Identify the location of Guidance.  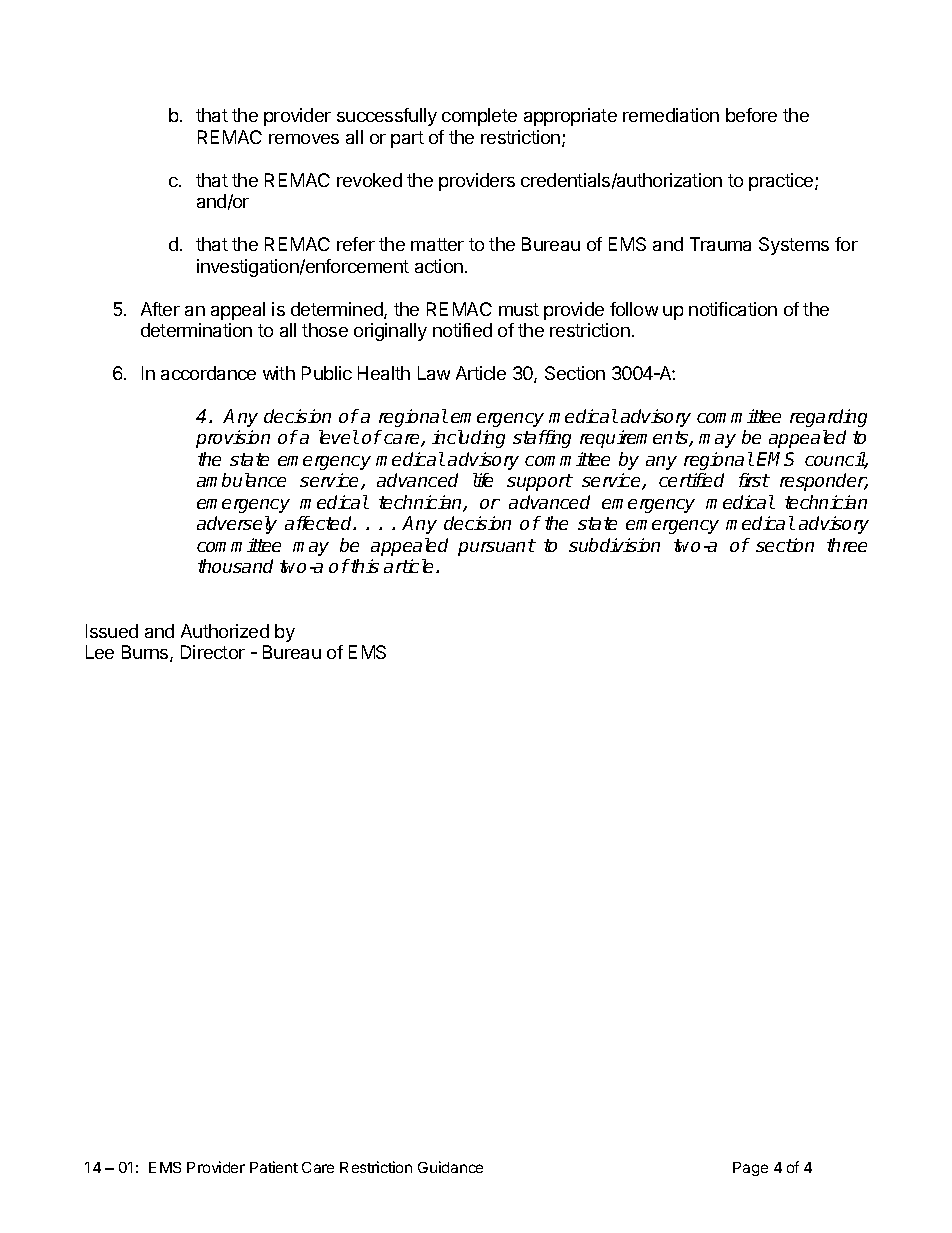
(450, 1167).
